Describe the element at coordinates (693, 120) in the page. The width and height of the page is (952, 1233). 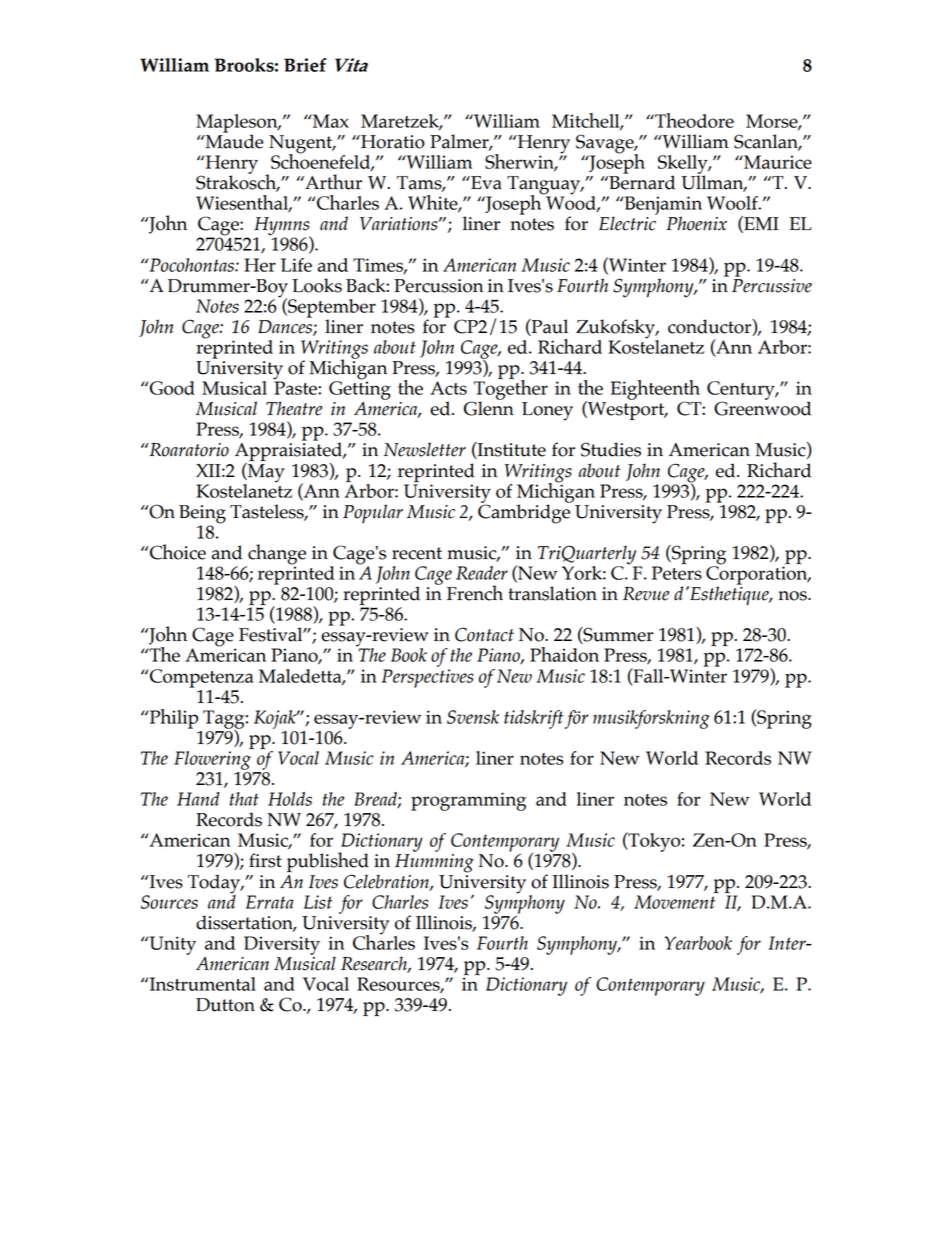
I see `Theodore` at that location.
